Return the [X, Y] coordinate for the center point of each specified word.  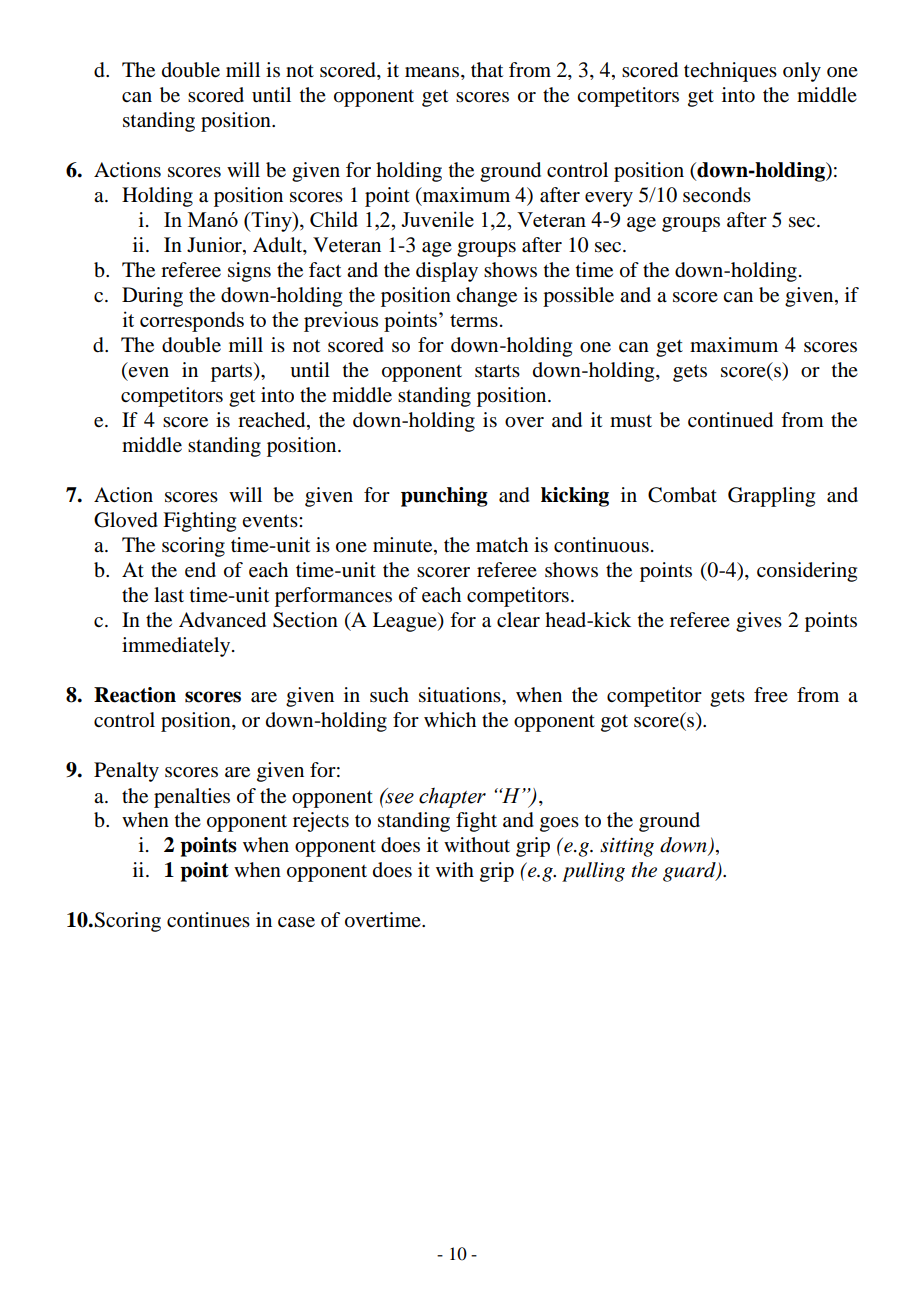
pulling [593, 872]
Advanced [222, 620]
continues [208, 920]
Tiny [271, 221]
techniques [730, 72]
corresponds [192, 321]
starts [497, 371]
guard [690, 872]
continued [730, 420]
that [487, 70]
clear [518, 620]
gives [759, 622]
